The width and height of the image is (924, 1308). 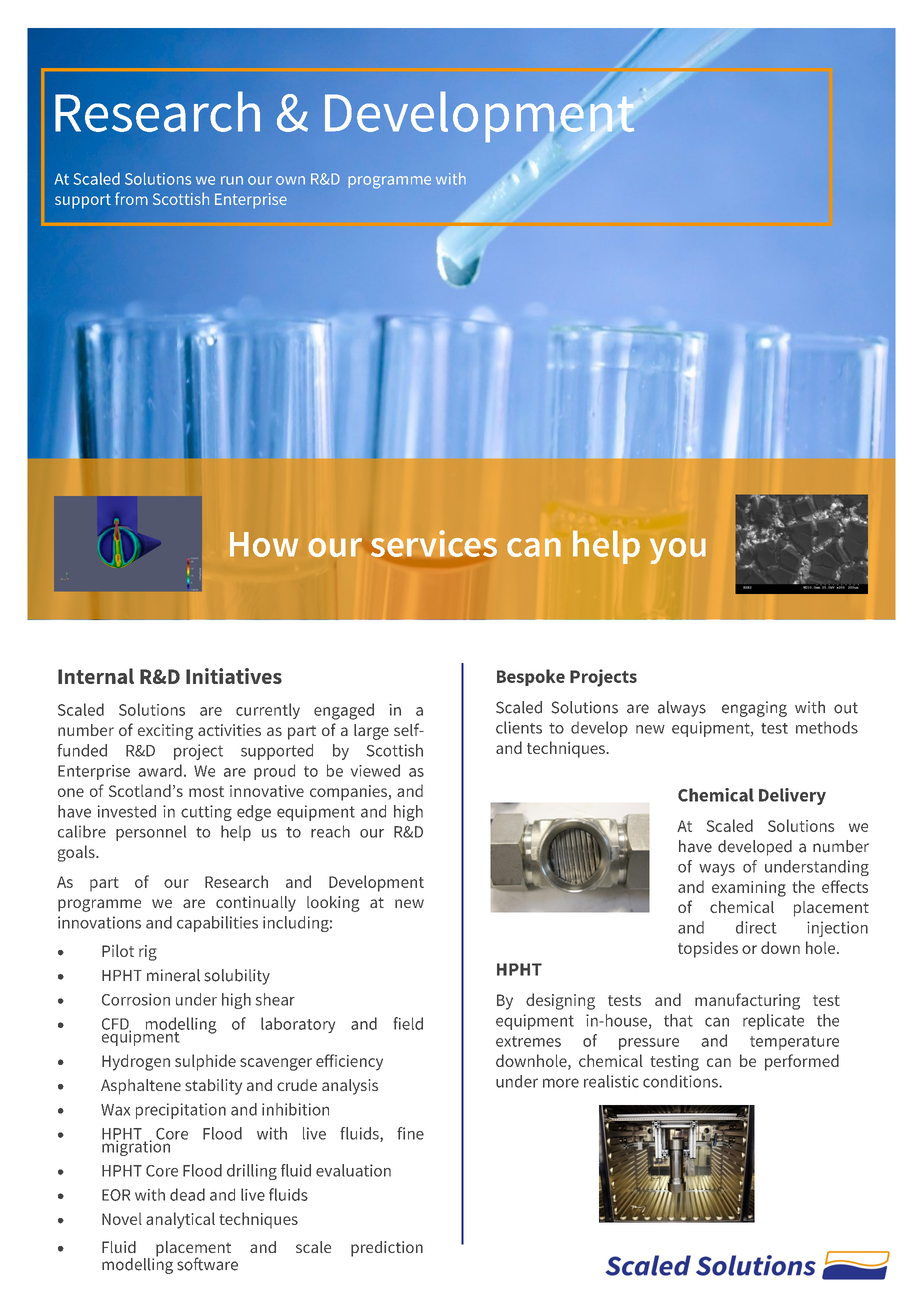 I want to click on clients, so click(x=519, y=727).
